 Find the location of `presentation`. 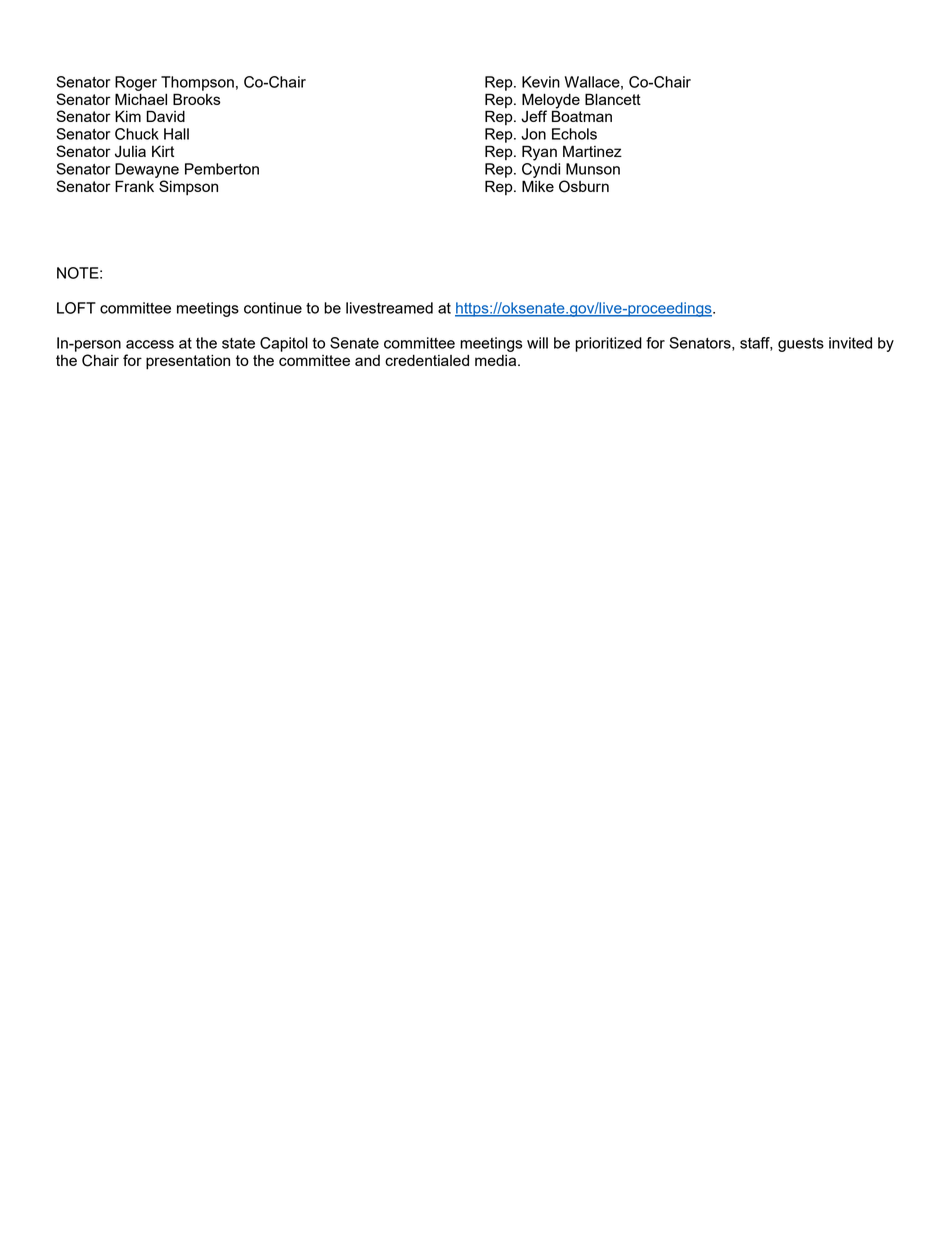

presentation is located at coordinates (188, 362).
